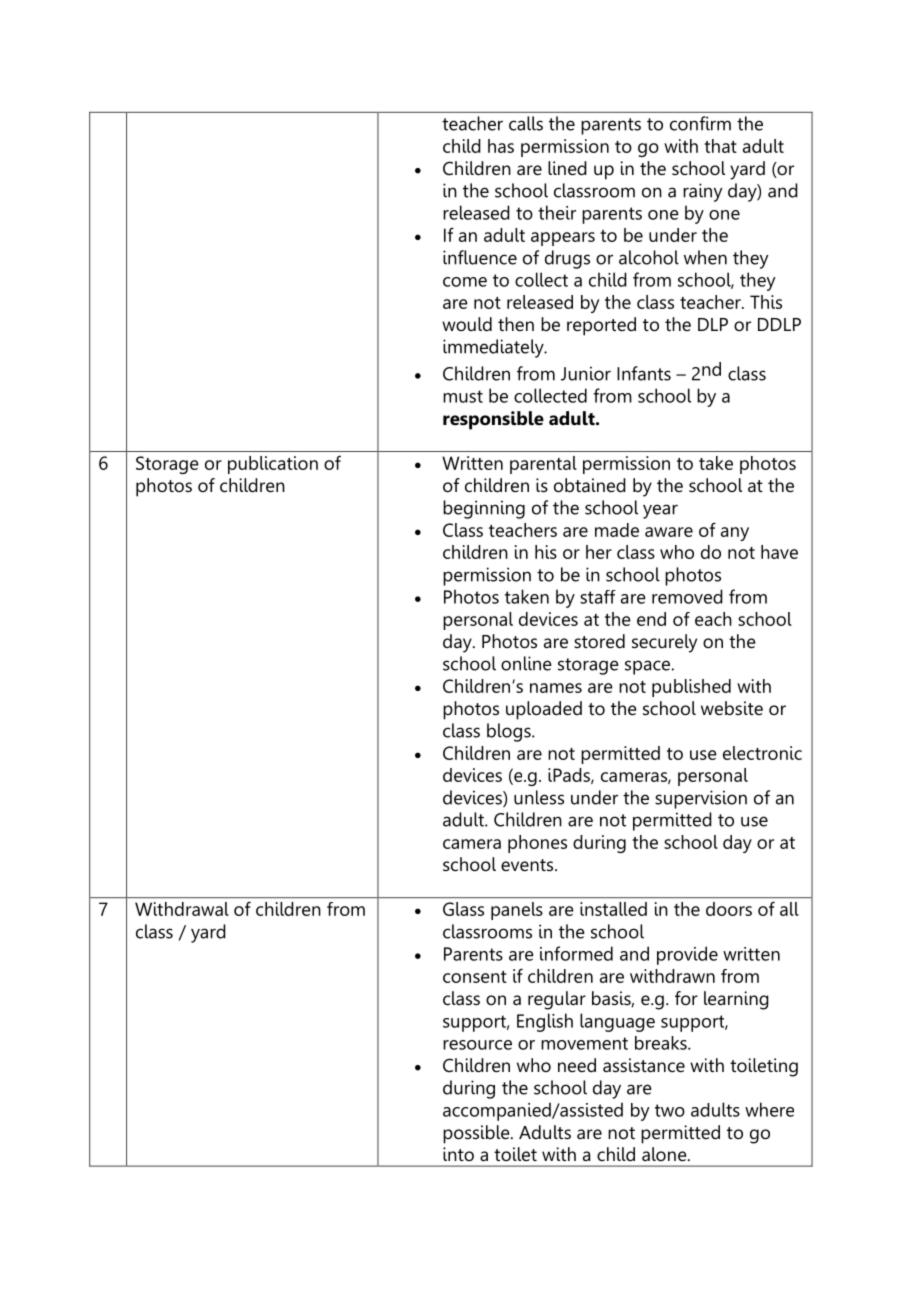  What do you see at coordinates (528, 865) in the image?
I see `events` at bounding box center [528, 865].
